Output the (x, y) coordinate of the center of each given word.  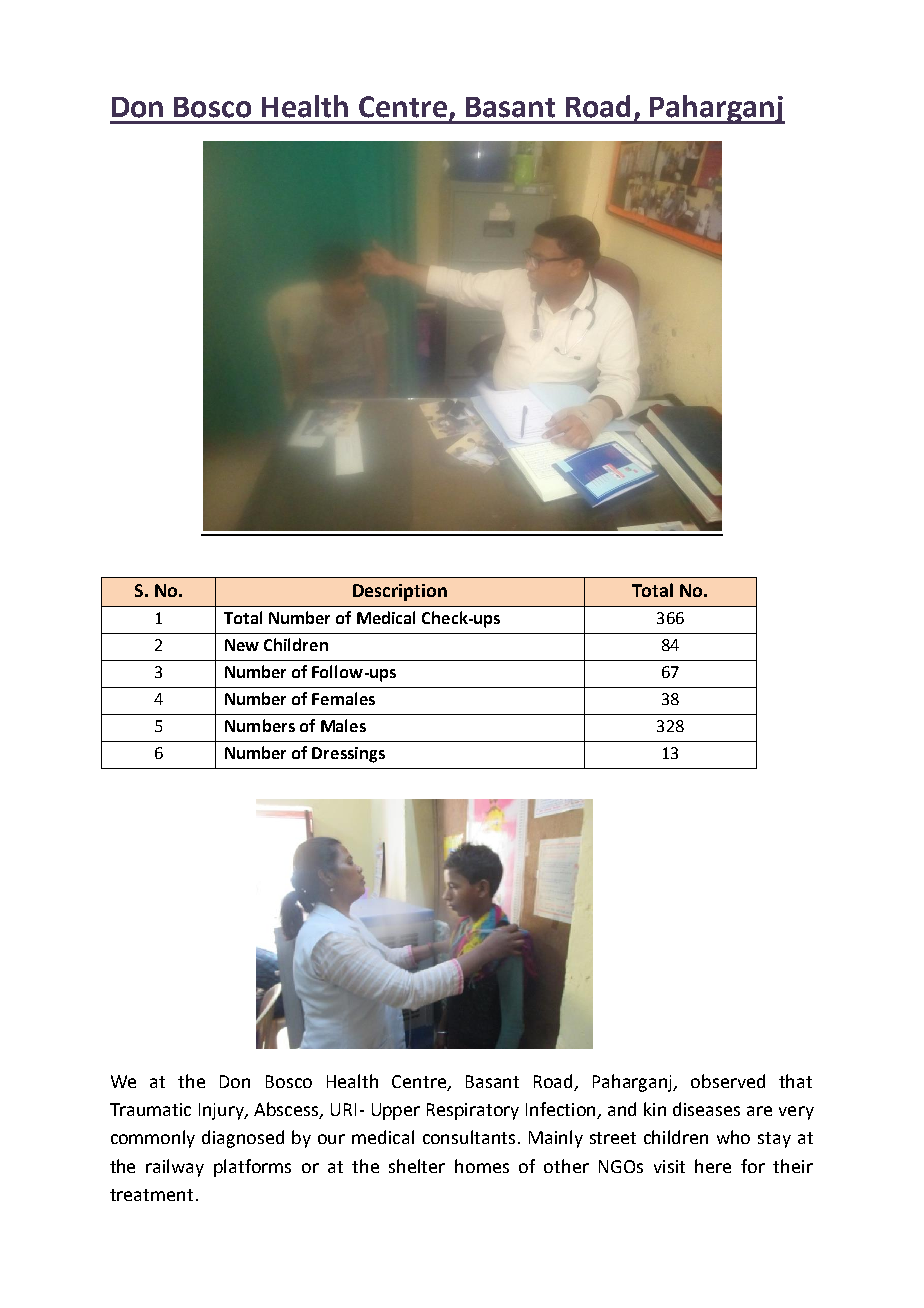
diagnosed (243, 1139)
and (622, 1109)
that (795, 1081)
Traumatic (150, 1109)
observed (728, 1081)
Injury (223, 1111)
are (759, 1111)
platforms (252, 1168)
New (242, 645)
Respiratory (473, 1111)
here (713, 1166)
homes (482, 1166)
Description (400, 592)
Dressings (348, 755)
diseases (706, 1109)
